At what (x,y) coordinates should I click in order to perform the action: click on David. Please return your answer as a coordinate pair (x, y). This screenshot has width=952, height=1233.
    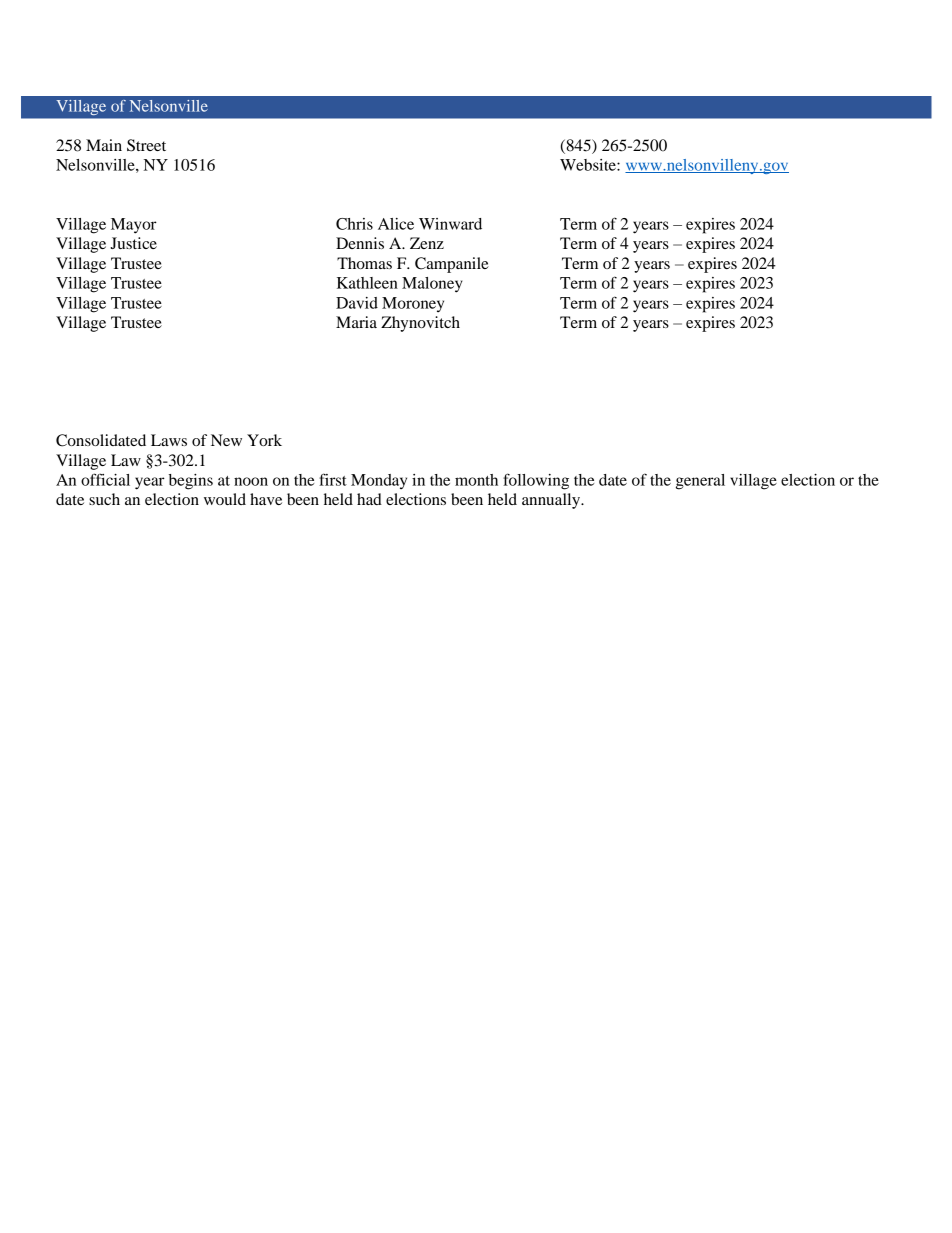
    Looking at the image, I should click on (357, 303).
